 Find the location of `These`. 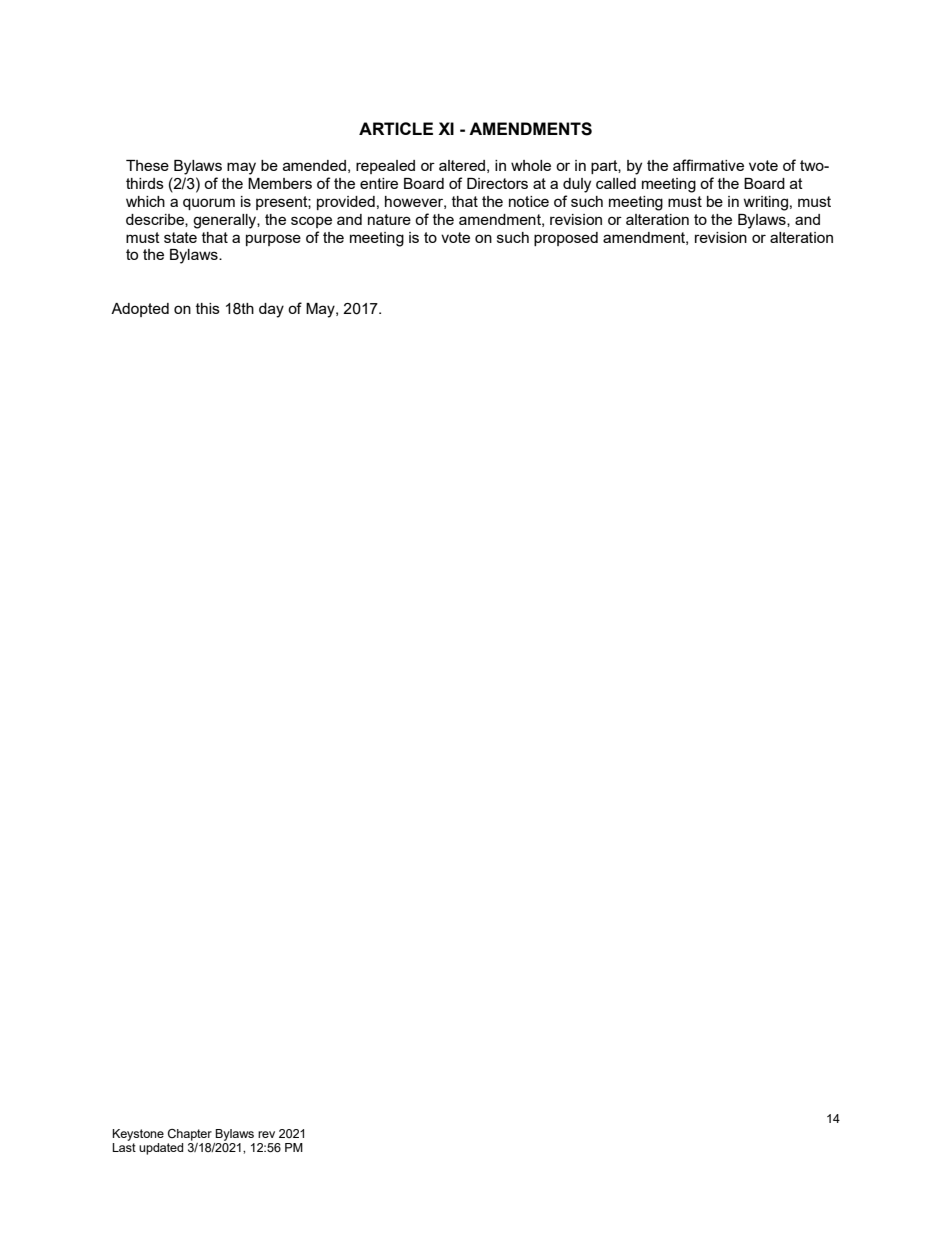

These is located at coordinates (147, 165).
